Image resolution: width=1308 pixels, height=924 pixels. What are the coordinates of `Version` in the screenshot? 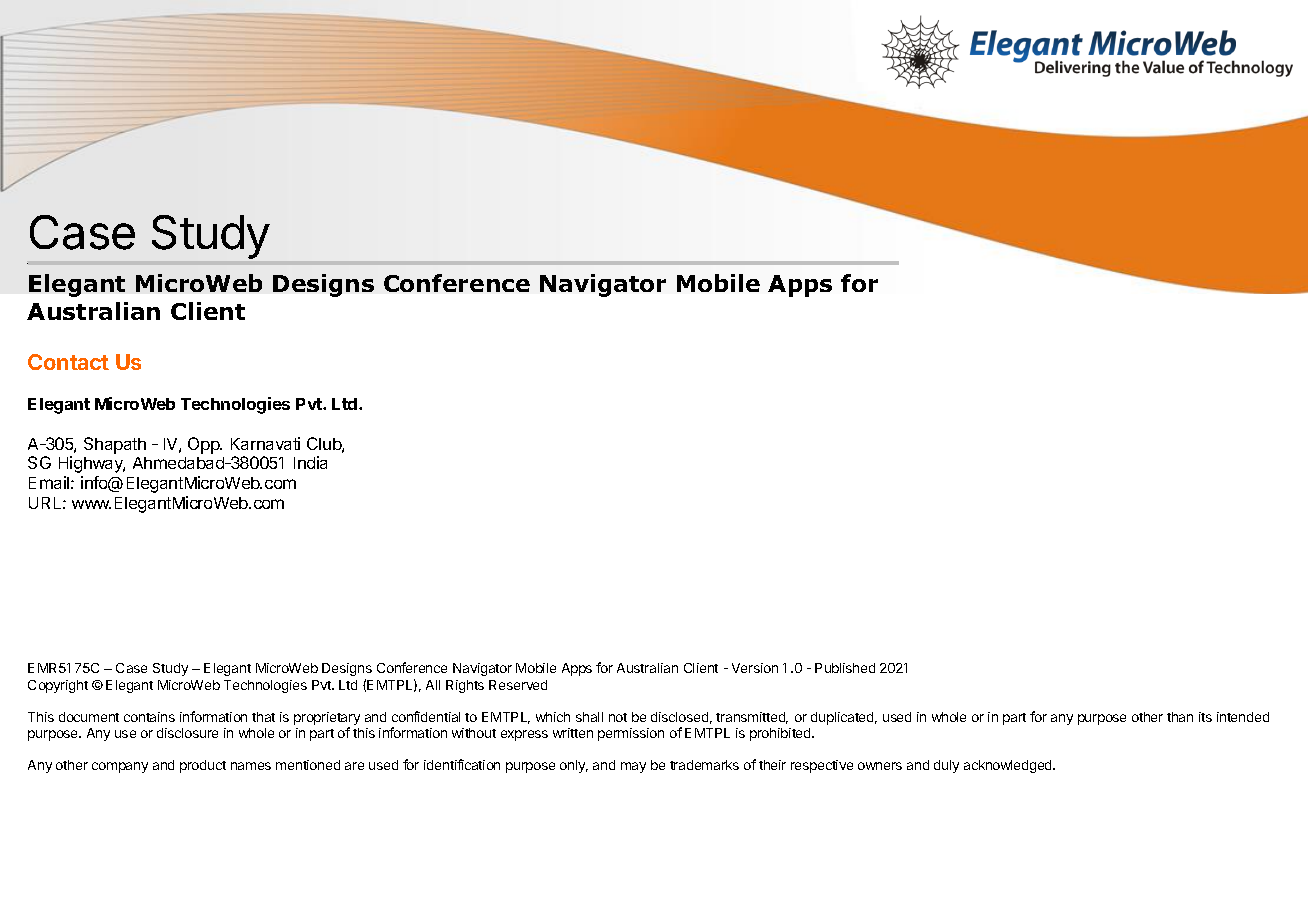 It's located at (755, 668).
